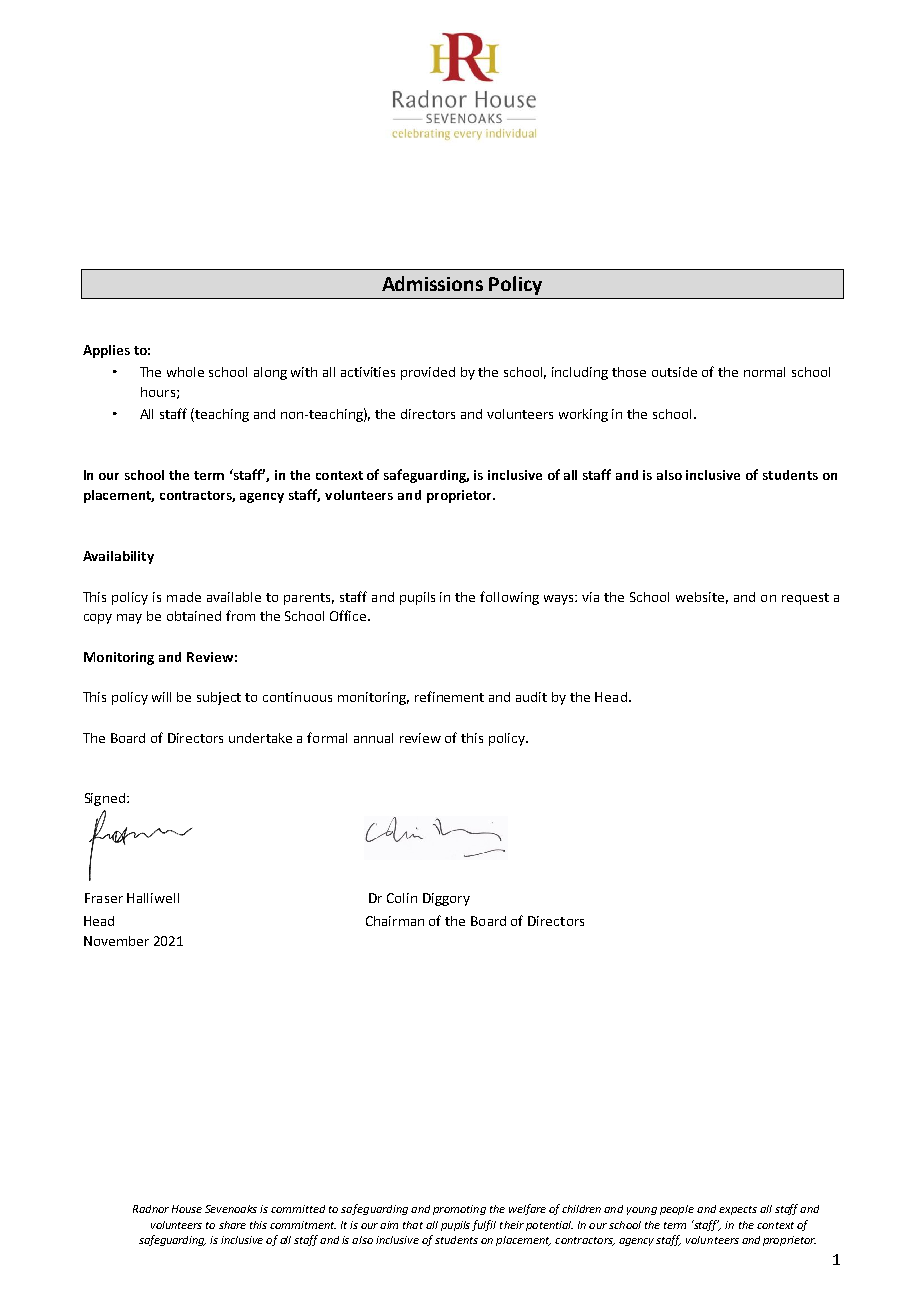 The image size is (924, 1307). I want to click on undertake, so click(260, 738).
